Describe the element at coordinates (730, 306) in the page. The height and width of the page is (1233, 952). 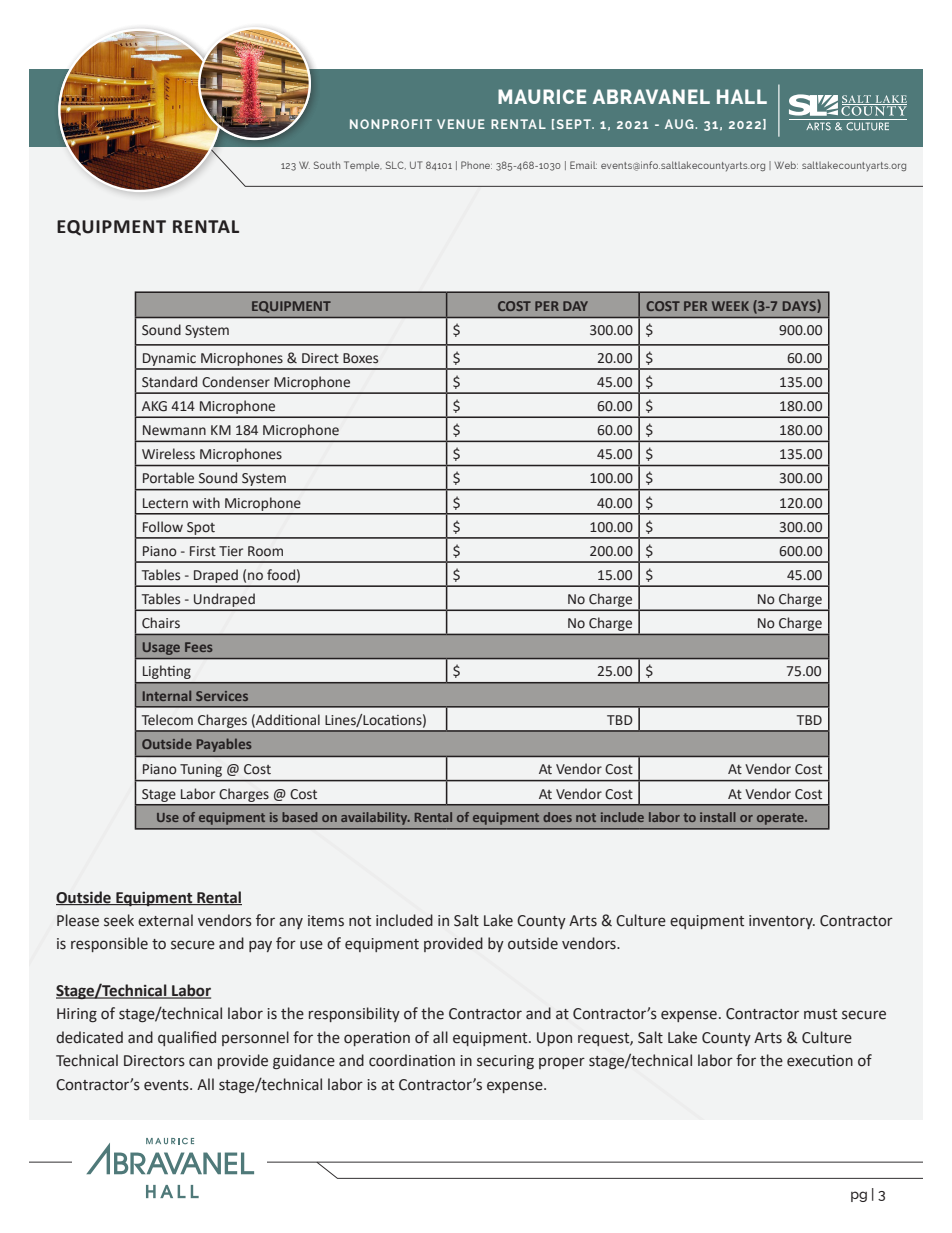
I see `WEEK` at that location.
